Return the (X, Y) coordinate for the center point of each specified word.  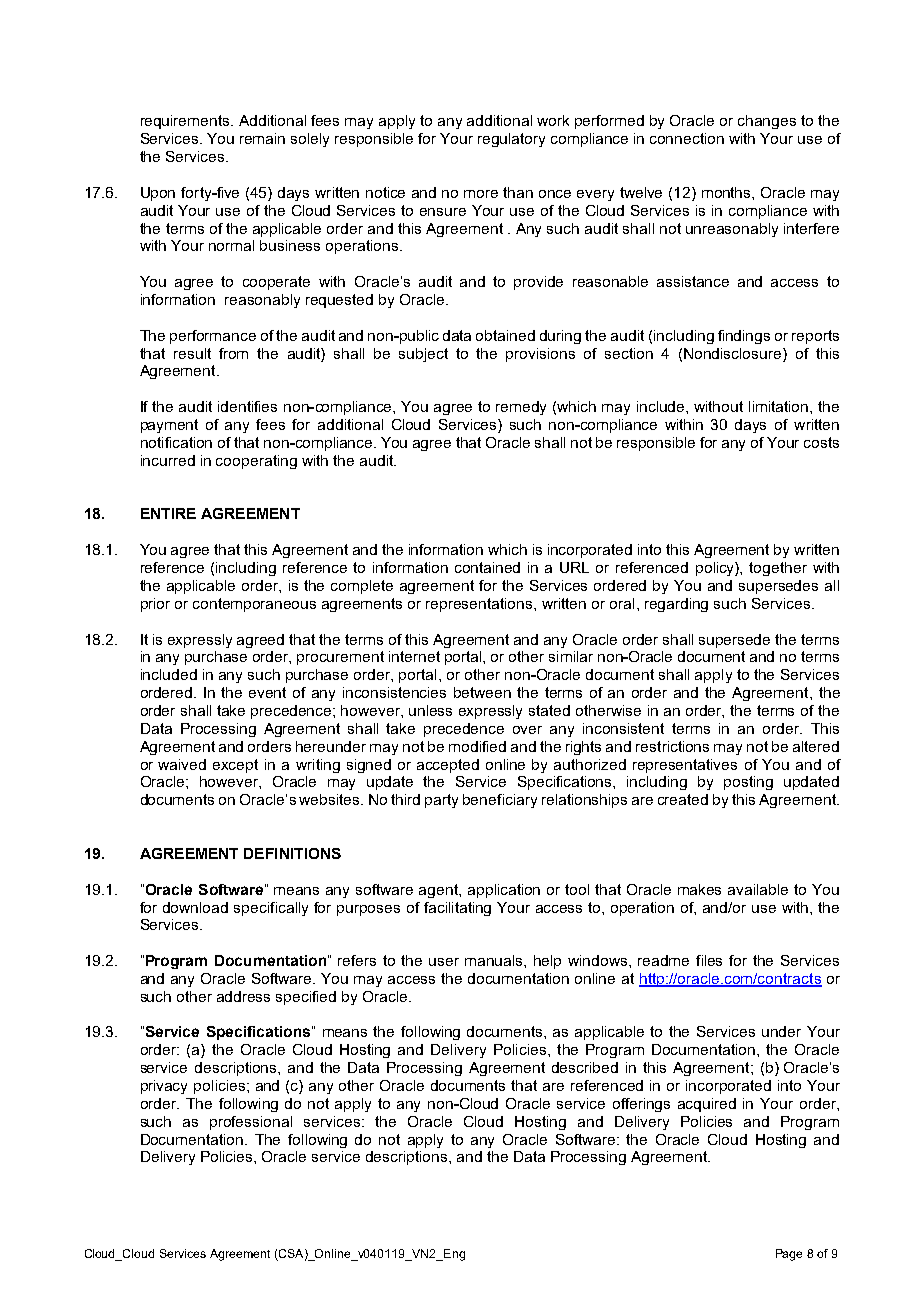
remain (262, 138)
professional (251, 1123)
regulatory (511, 140)
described (585, 1067)
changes (767, 122)
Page (789, 1255)
